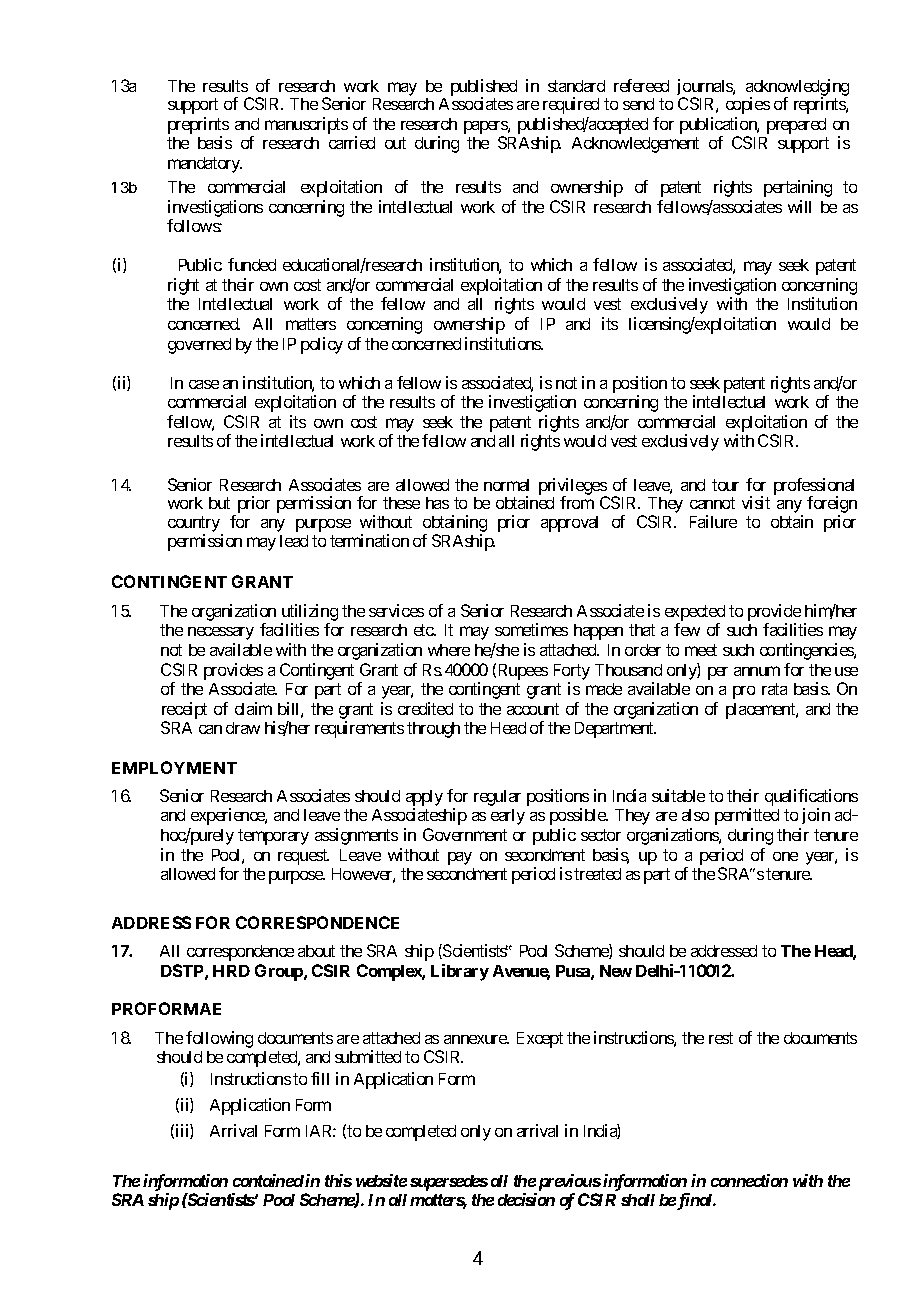 The width and height of the screenshot is (924, 1307). Describe the element at coordinates (243, 728) in the screenshot. I see `draw` at that location.
